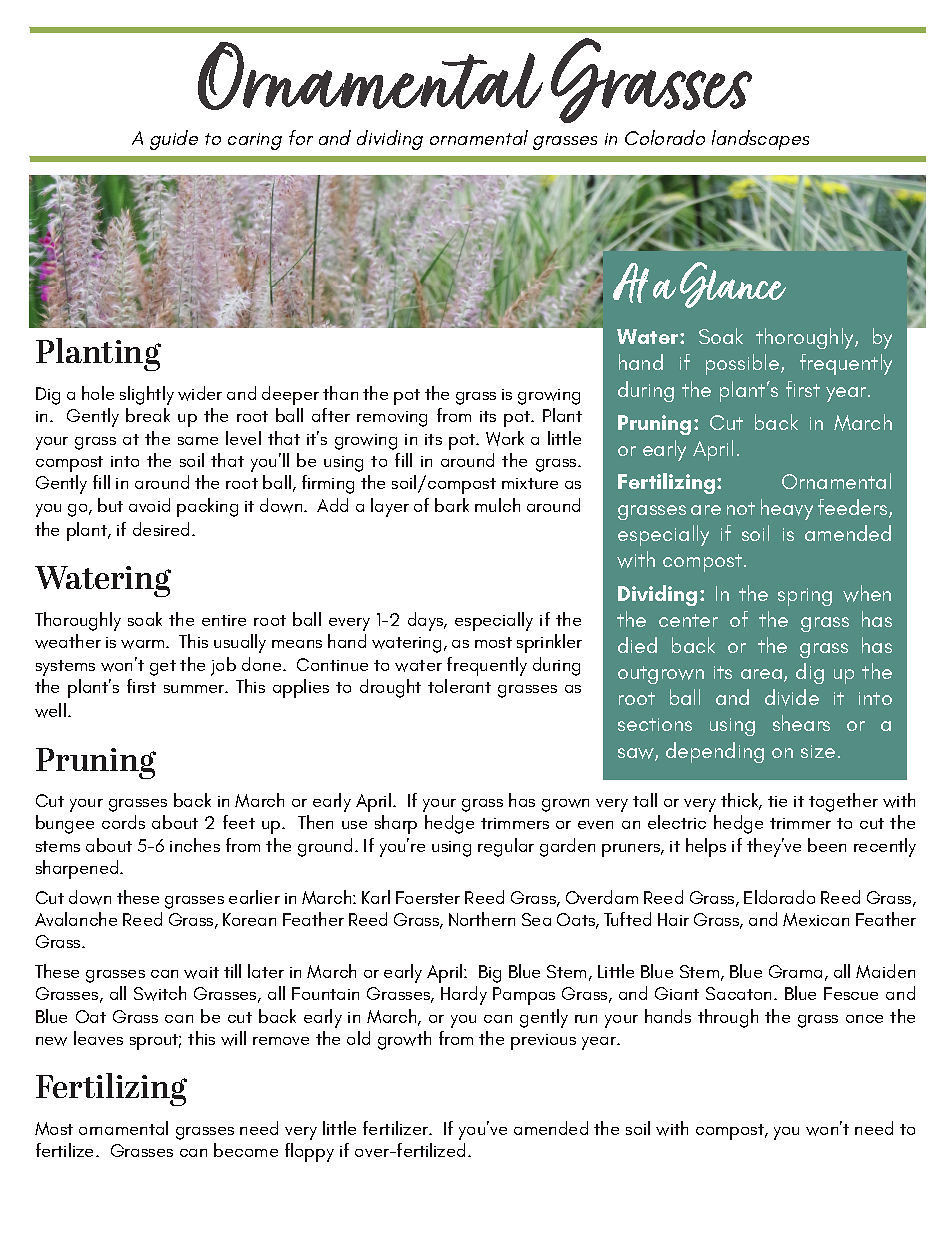  What do you see at coordinates (427, 621) in the screenshot?
I see `days` at bounding box center [427, 621].
